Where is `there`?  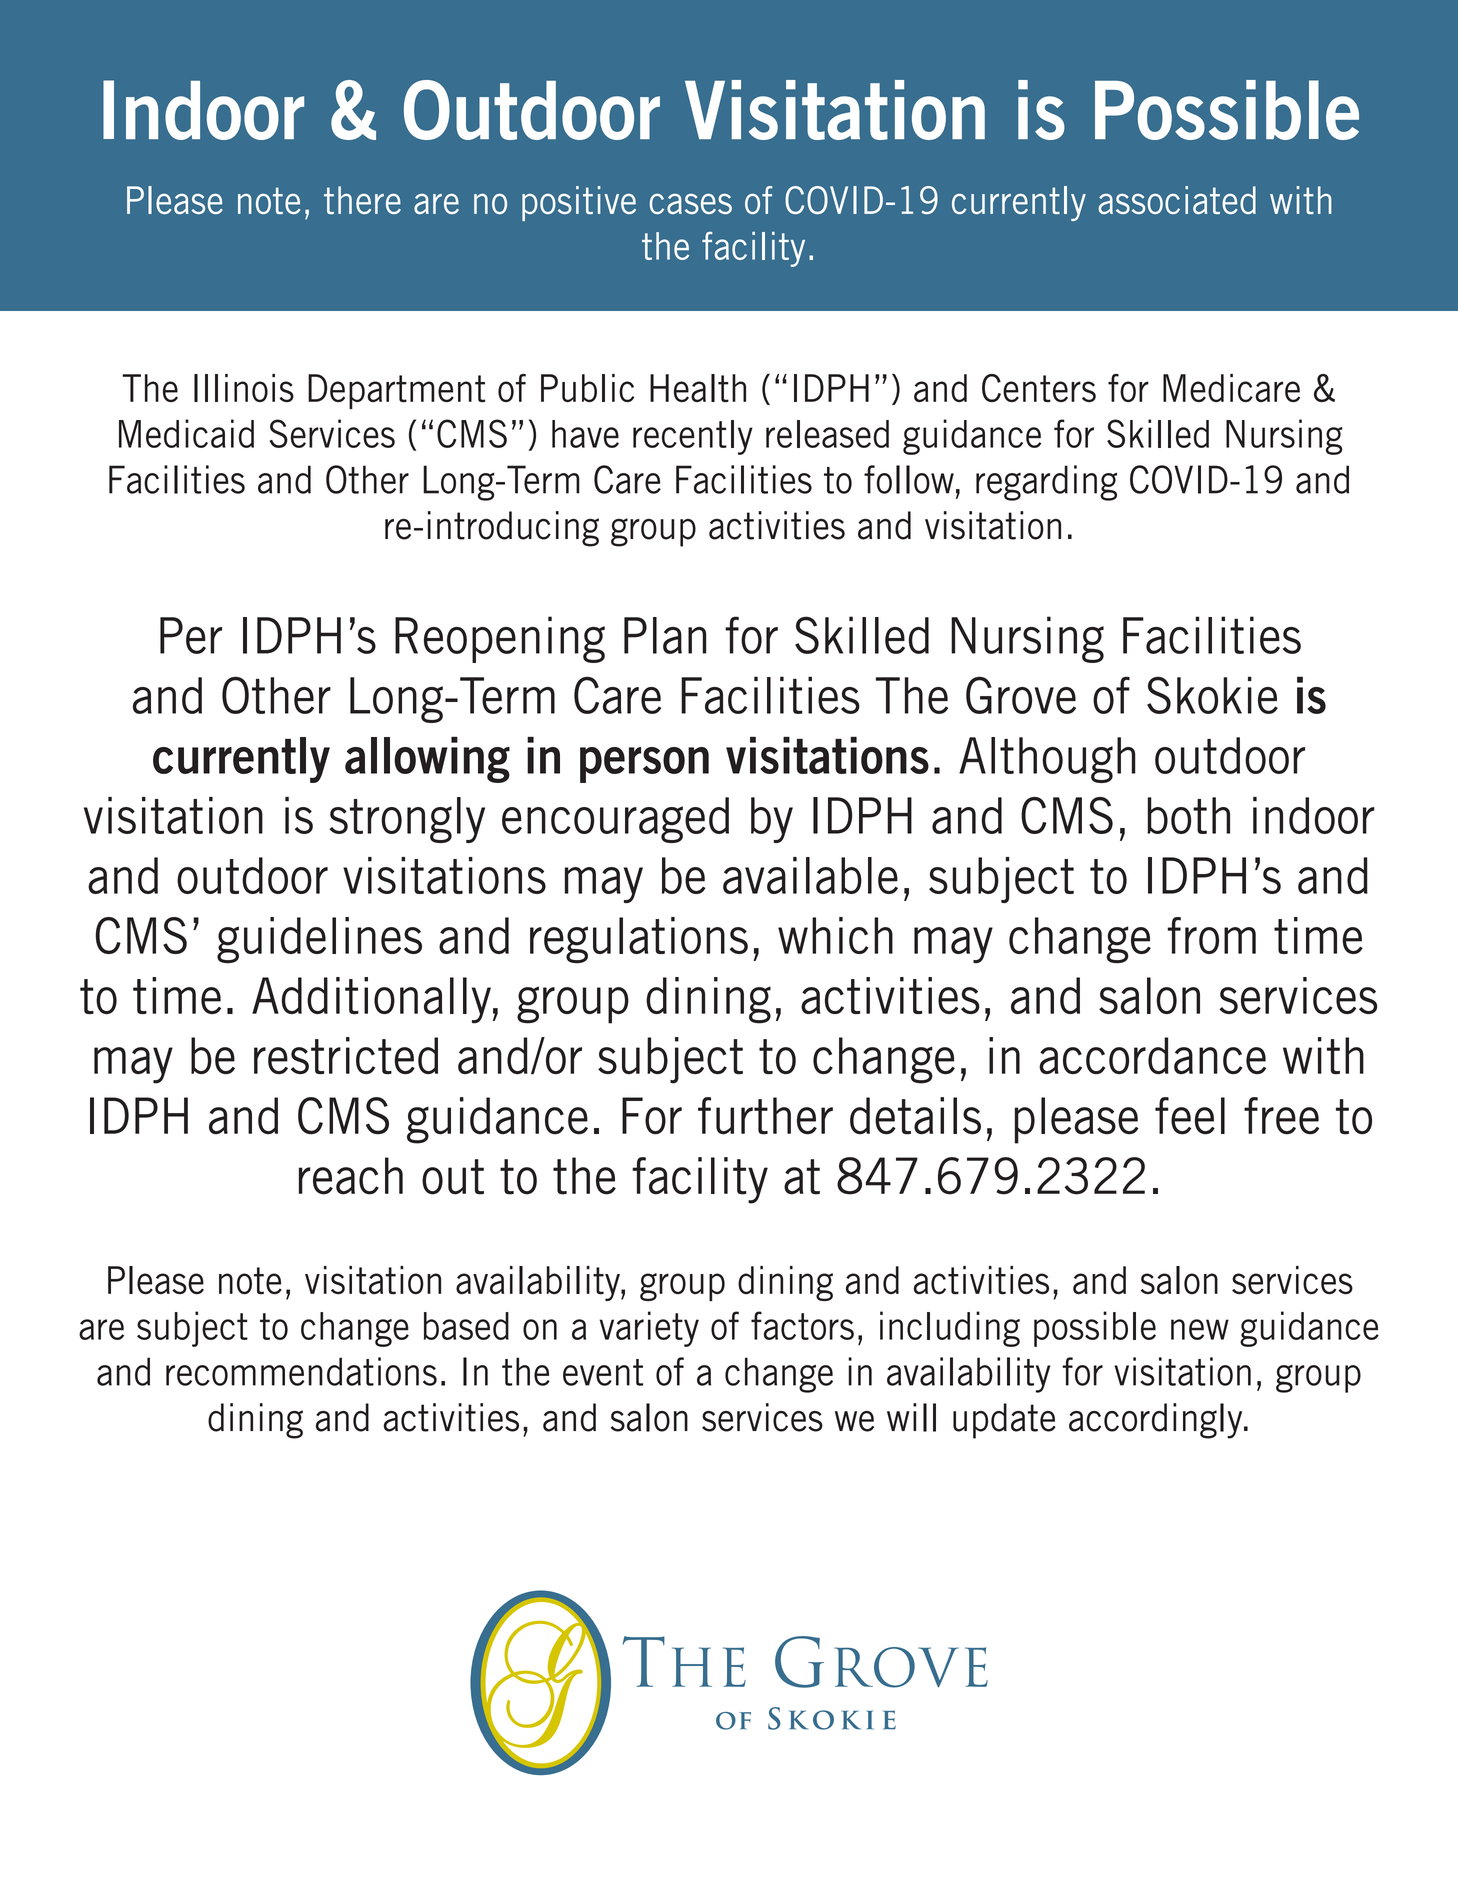
there is located at coordinates (362, 200).
